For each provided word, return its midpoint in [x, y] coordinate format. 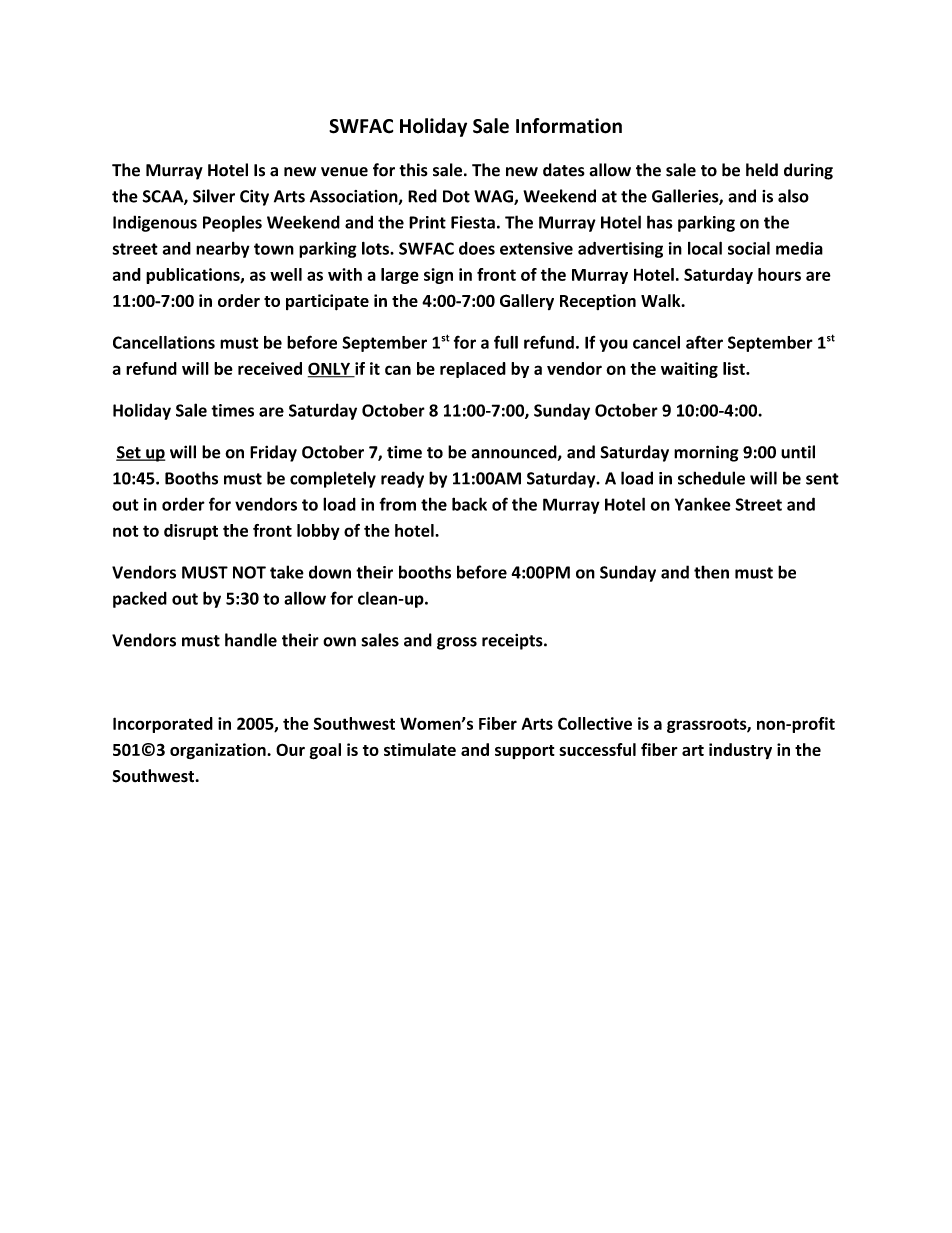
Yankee [703, 504]
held [762, 170]
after [704, 342]
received [270, 368]
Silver [214, 196]
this [413, 170]
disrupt [191, 532]
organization [219, 751]
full [506, 342]
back [469, 504]
